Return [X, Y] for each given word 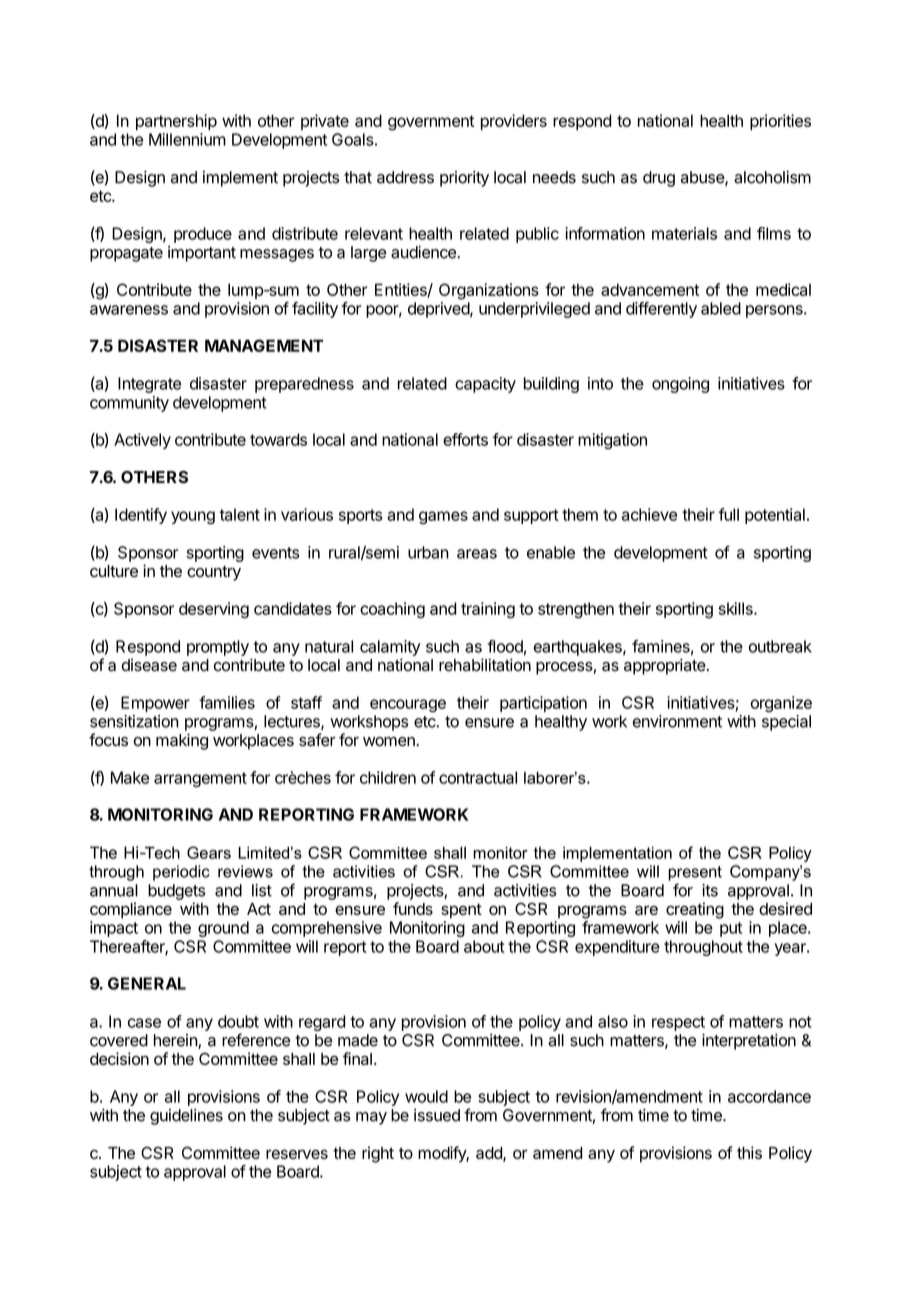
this [749, 1152]
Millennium [187, 139]
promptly [218, 648]
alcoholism [772, 177]
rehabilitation [485, 665]
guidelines [186, 1117]
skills [737, 608]
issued [437, 1115]
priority [464, 179]
